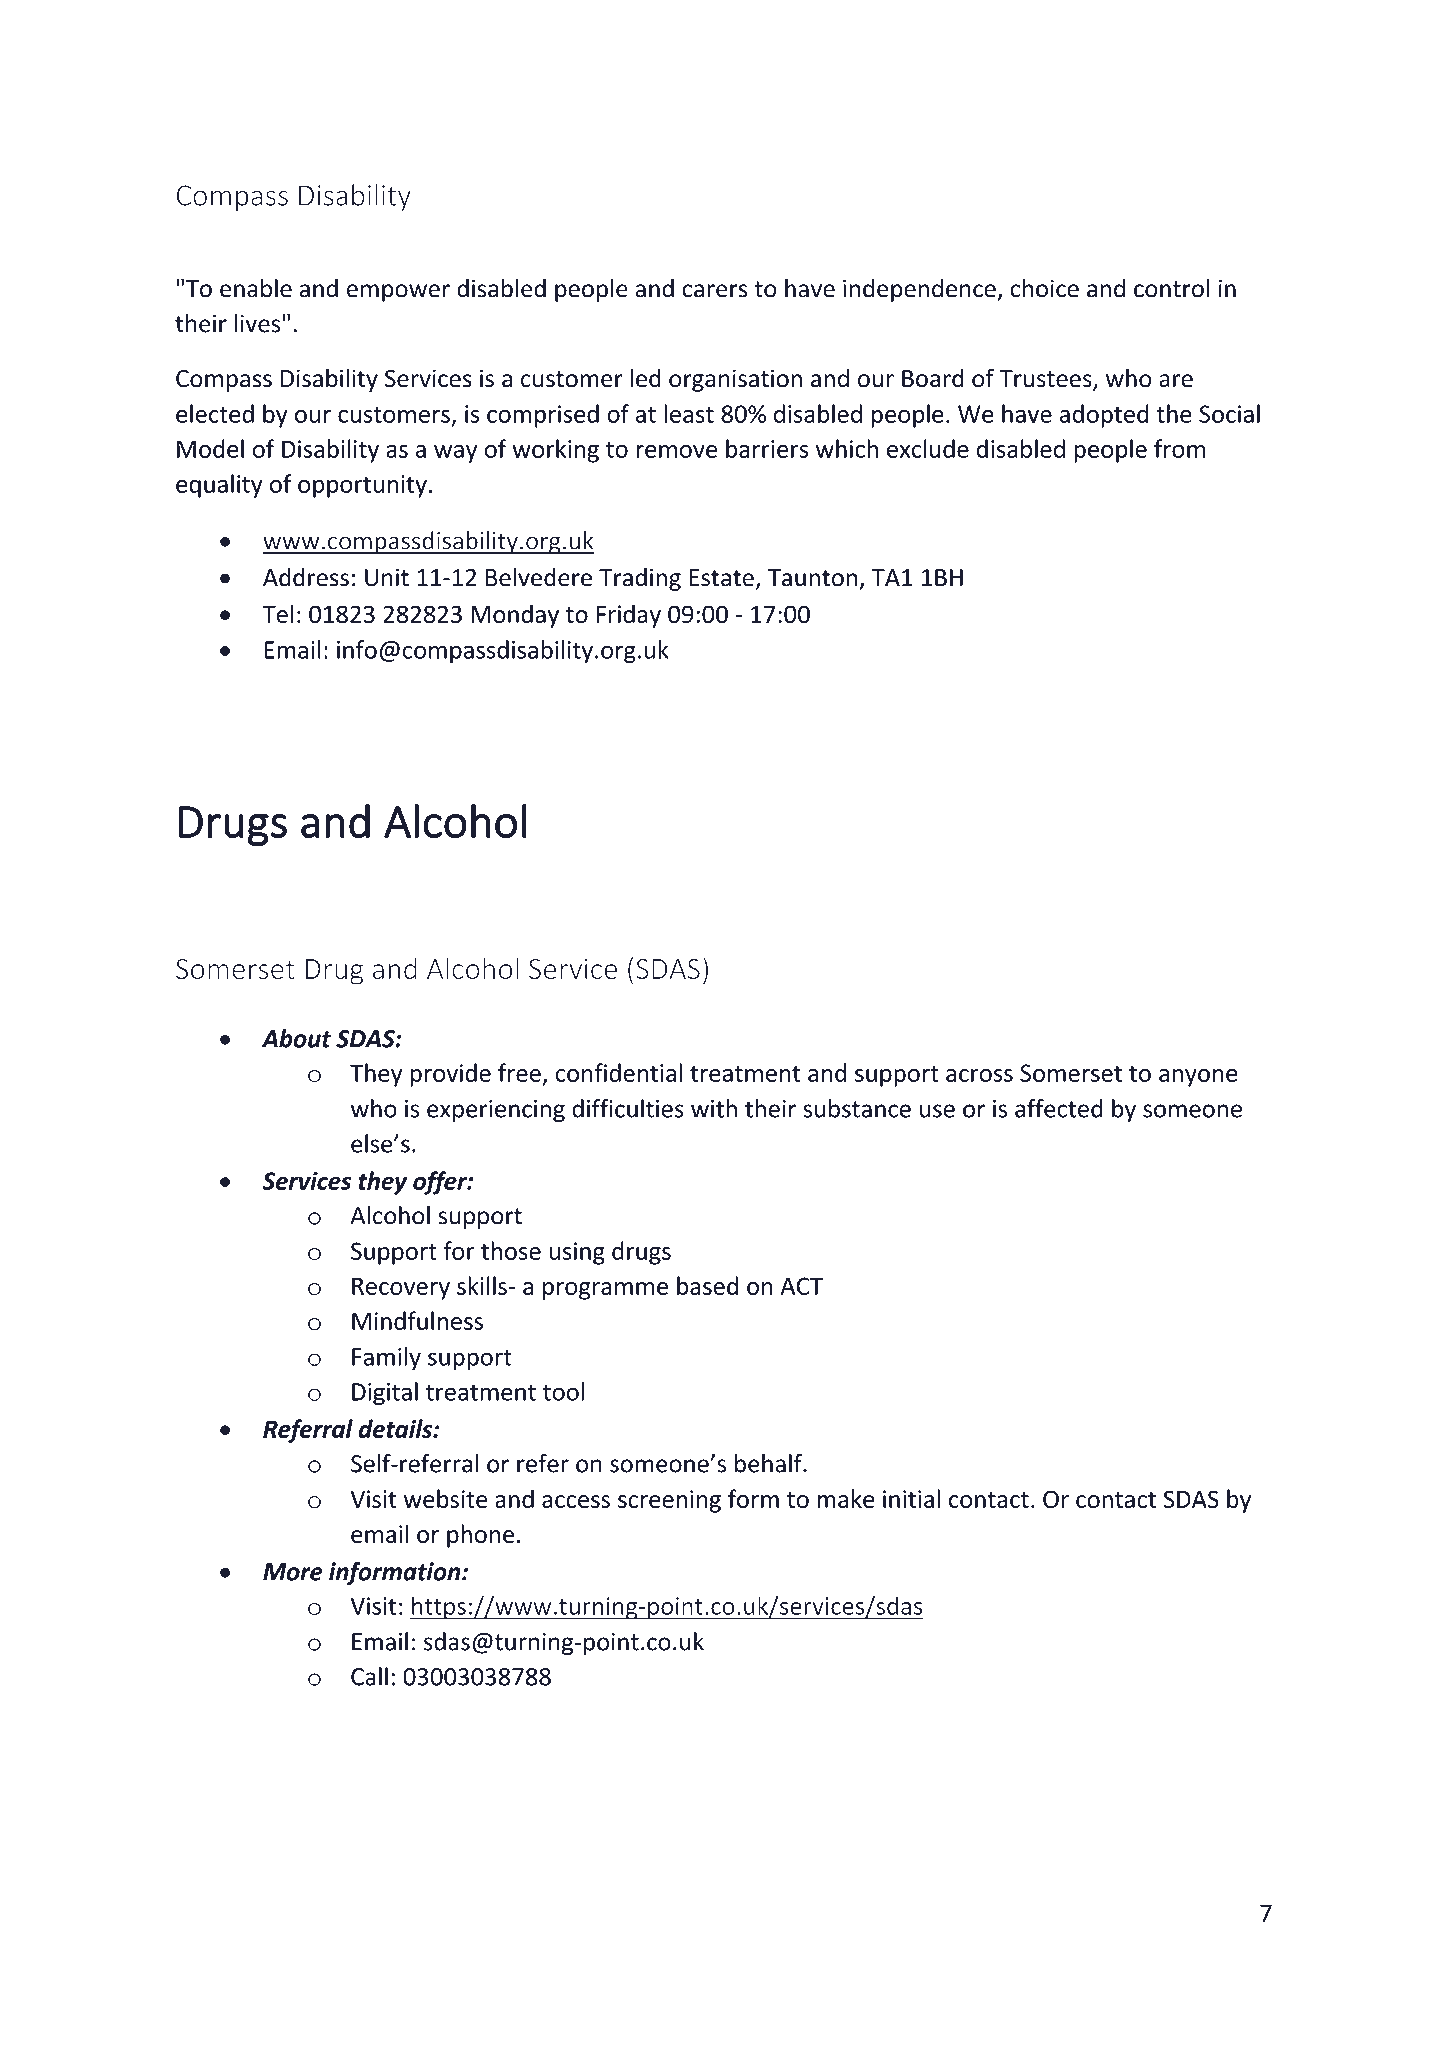 The height and width of the page is (2048, 1447). Describe the element at coordinates (911, 1498) in the page. I see `initial` at that location.
